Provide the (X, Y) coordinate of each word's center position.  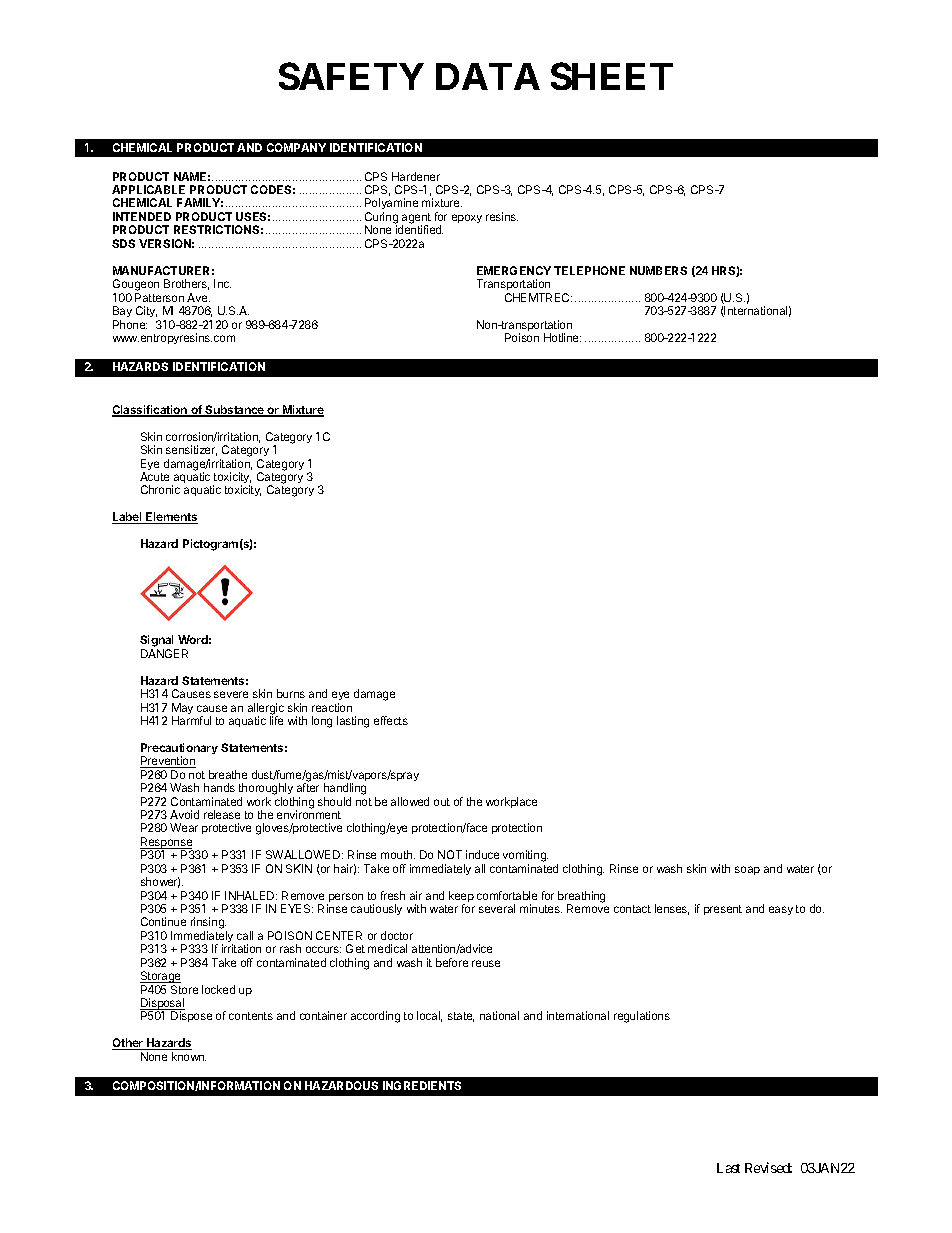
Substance (235, 411)
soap (747, 870)
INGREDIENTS (422, 1085)
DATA (488, 76)
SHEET (612, 76)
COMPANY (296, 147)
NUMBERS (658, 270)
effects (391, 720)
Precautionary (179, 750)
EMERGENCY (514, 270)
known (189, 1056)
